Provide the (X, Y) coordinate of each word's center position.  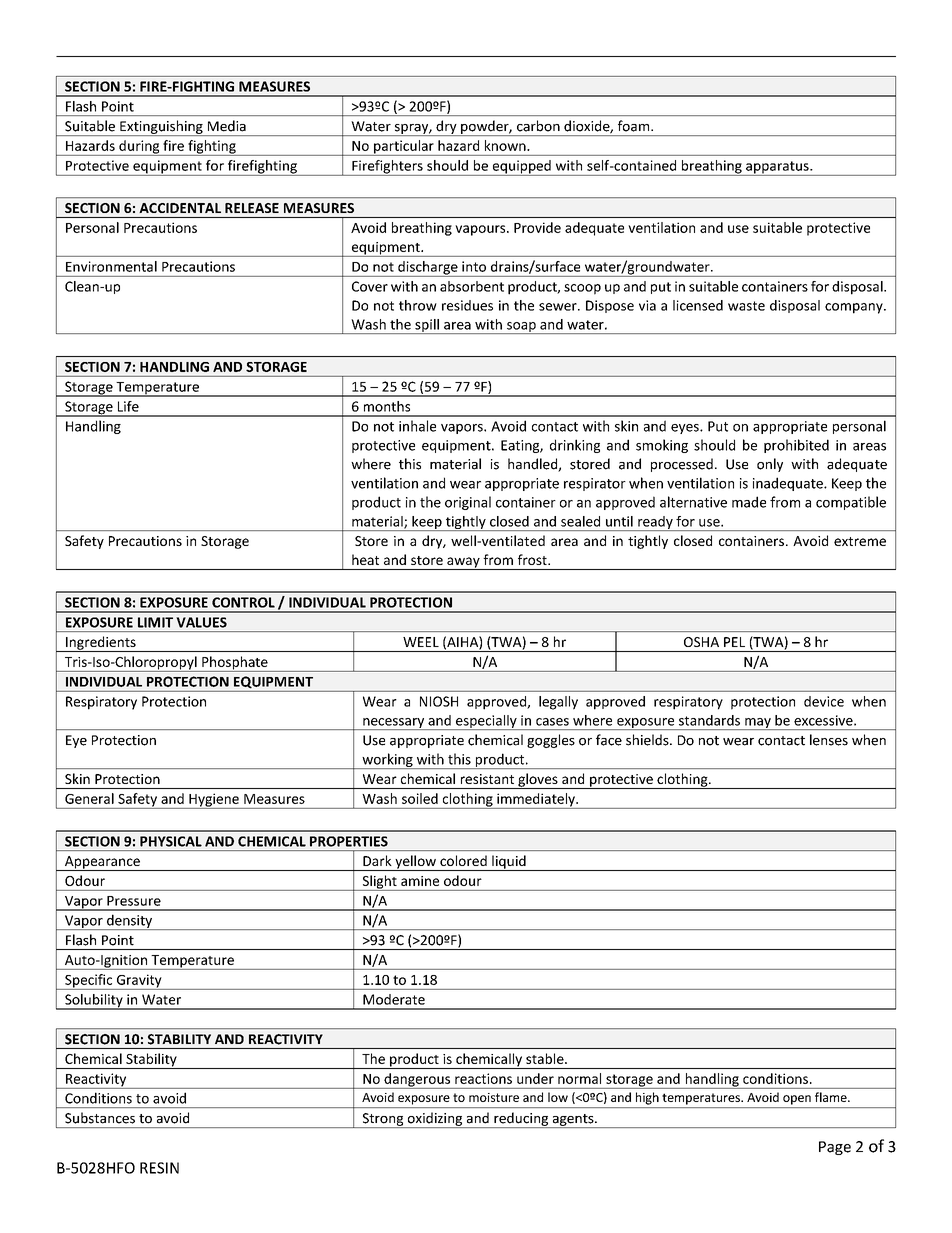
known (506, 145)
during (139, 148)
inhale (417, 426)
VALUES (201, 622)
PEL (734, 642)
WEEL (421, 642)
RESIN (159, 1168)
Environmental (111, 266)
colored (463, 860)
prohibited (796, 446)
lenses (829, 740)
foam (635, 126)
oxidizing (435, 1120)
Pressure (134, 901)
